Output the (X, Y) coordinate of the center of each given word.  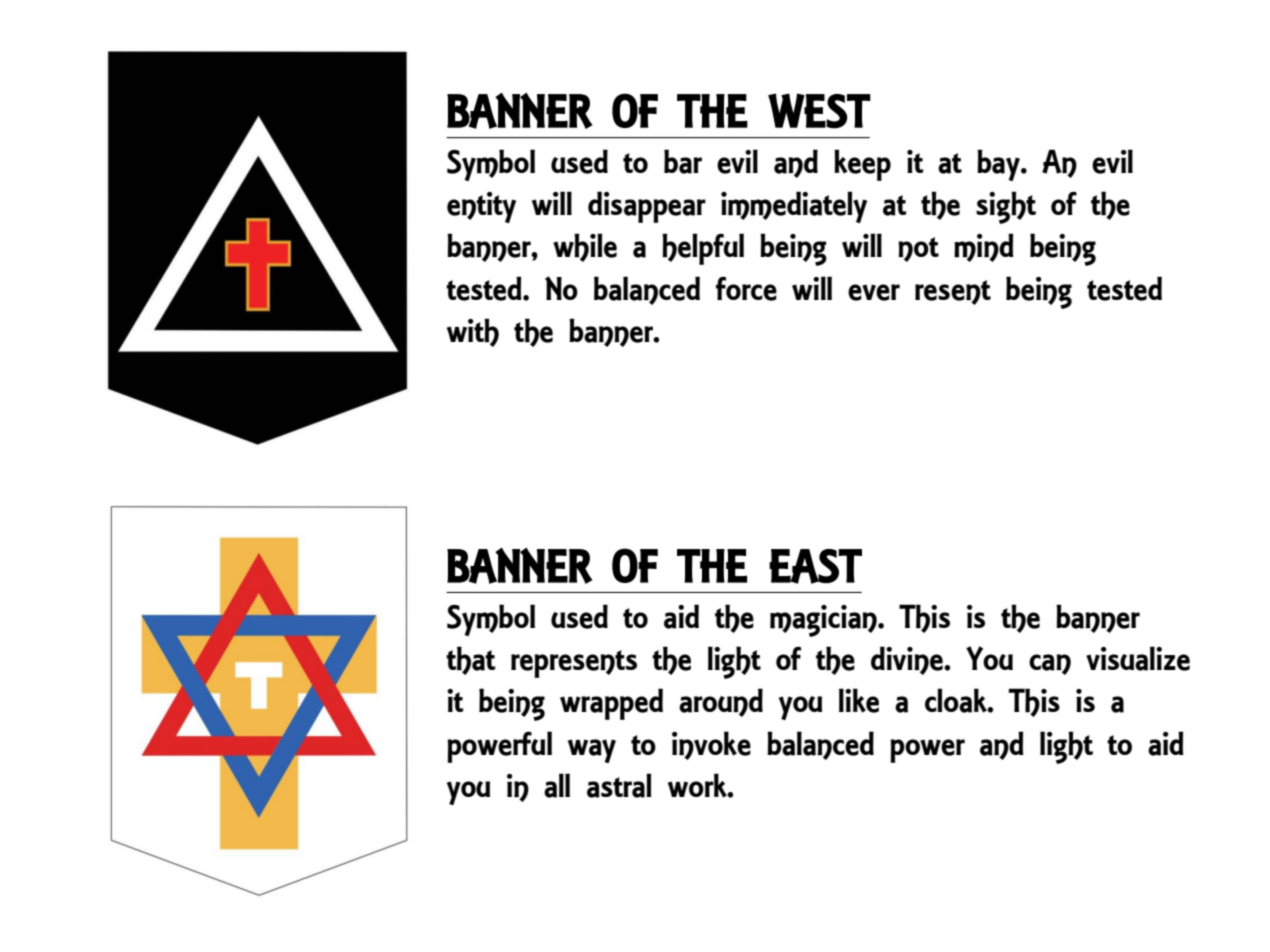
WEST (819, 111)
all (557, 785)
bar (683, 161)
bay (999, 165)
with (473, 332)
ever (874, 292)
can (1050, 664)
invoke (711, 745)
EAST (815, 566)
